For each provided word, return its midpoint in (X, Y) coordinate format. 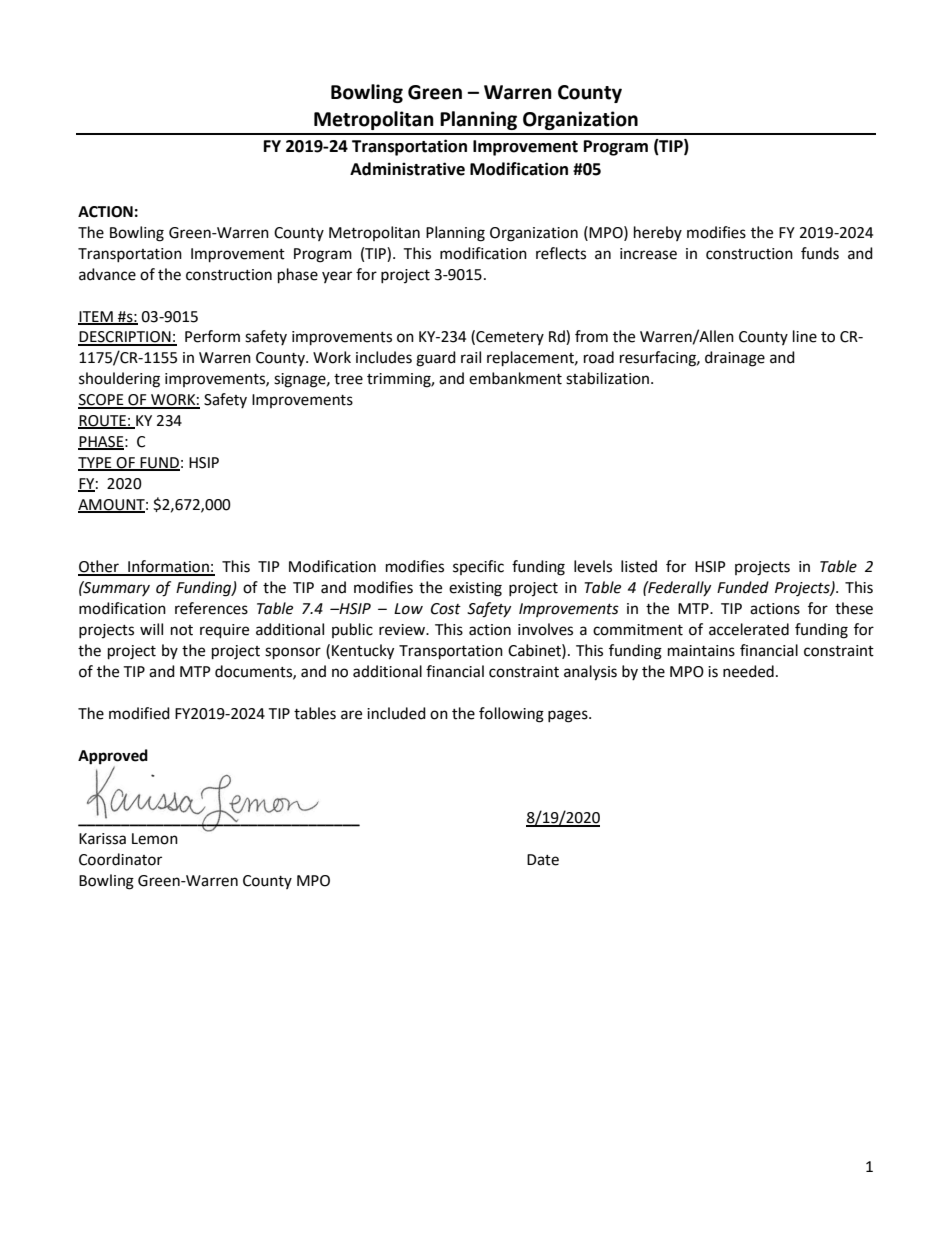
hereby (658, 233)
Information (168, 567)
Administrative (407, 169)
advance (107, 274)
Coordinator (120, 859)
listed (639, 566)
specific (478, 567)
